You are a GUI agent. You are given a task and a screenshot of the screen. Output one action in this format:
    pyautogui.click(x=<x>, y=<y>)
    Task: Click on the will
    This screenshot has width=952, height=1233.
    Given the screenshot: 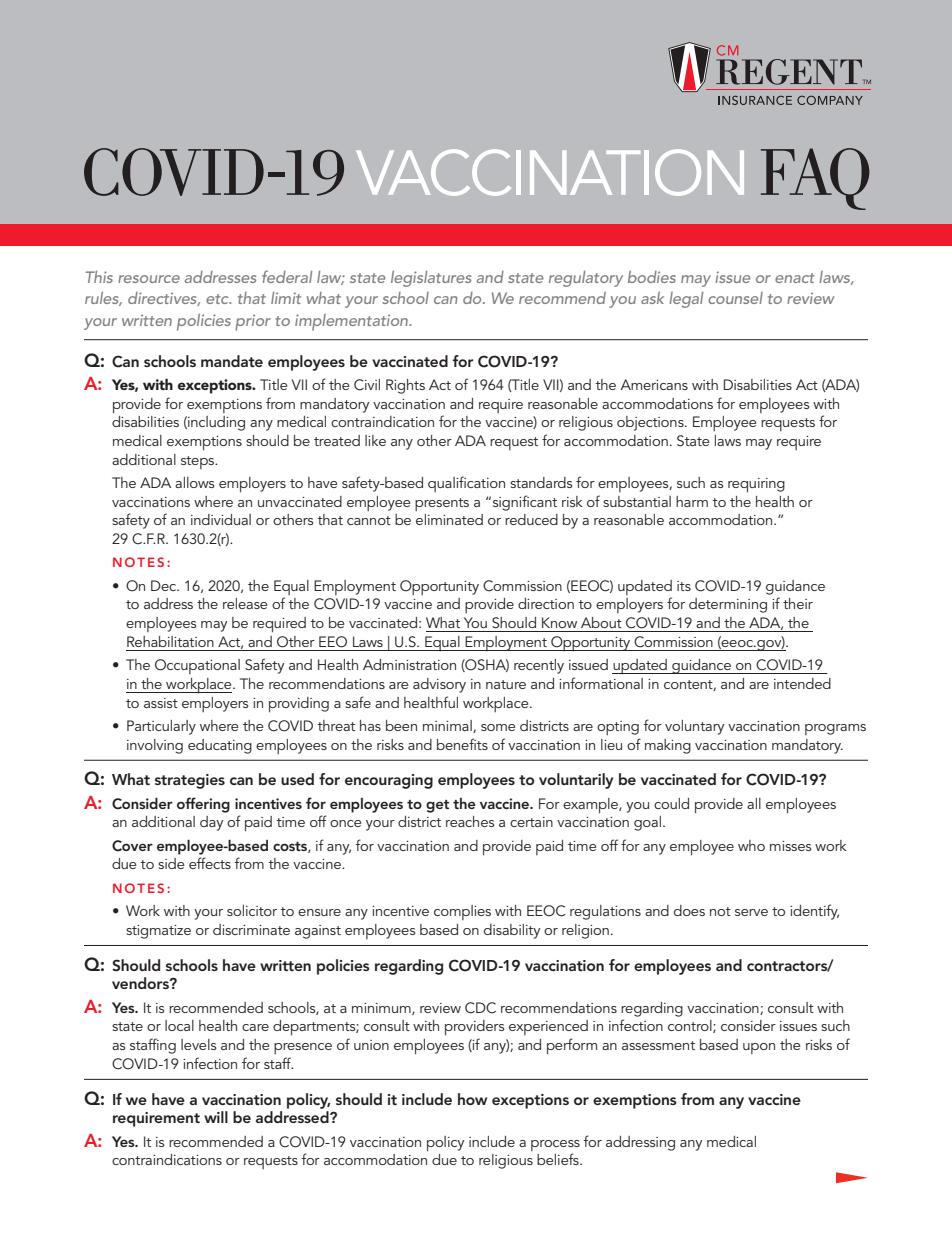 What is the action you would take?
    pyautogui.click(x=216, y=1117)
